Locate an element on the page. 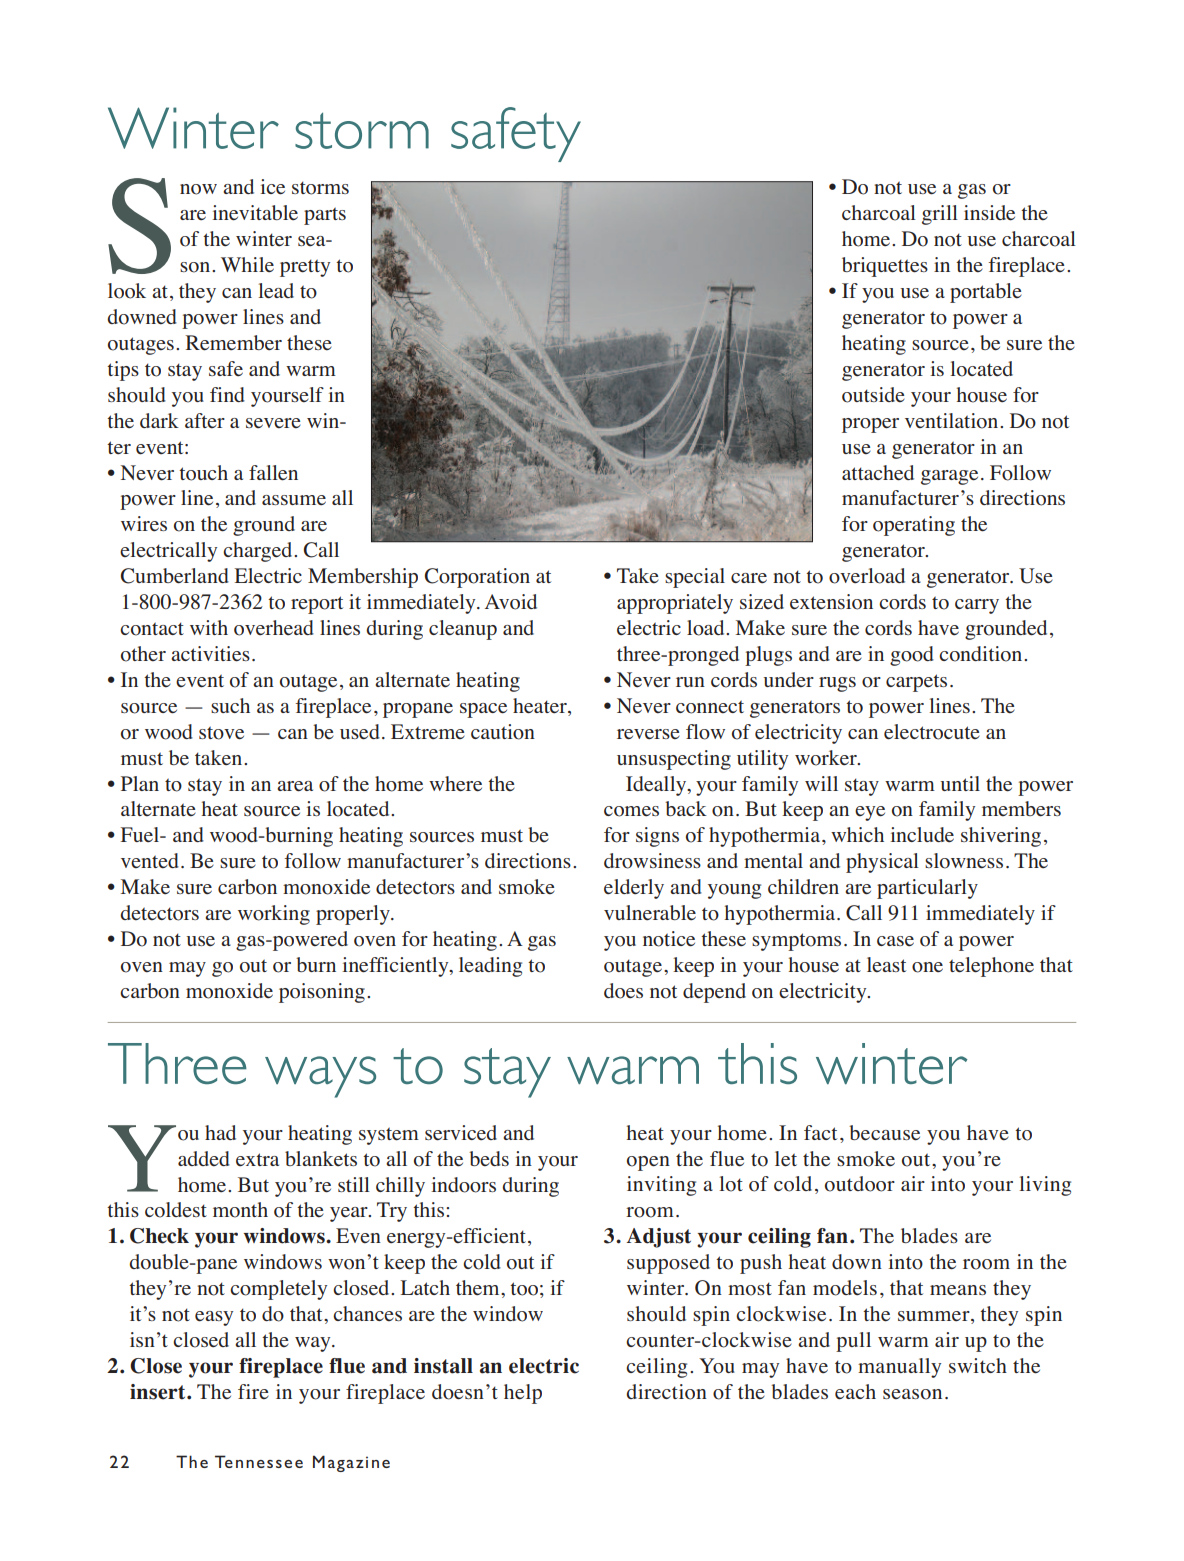 This image has width=1184, height=1561. comes is located at coordinates (631, 811).
